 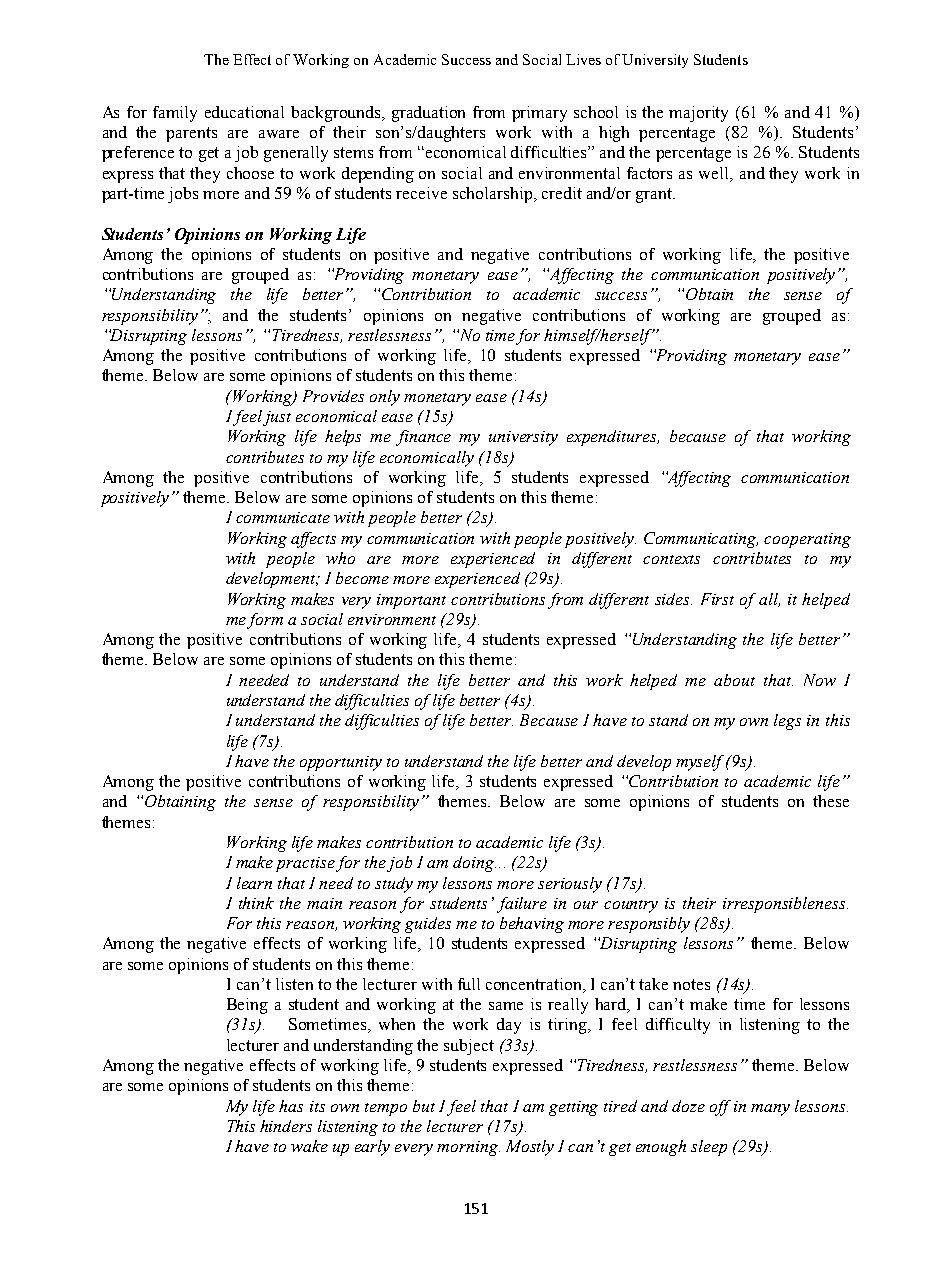 What do you see at coordinates (698, 114) in the screenshot?
I see `majority` at bounding box center [698, 114].
